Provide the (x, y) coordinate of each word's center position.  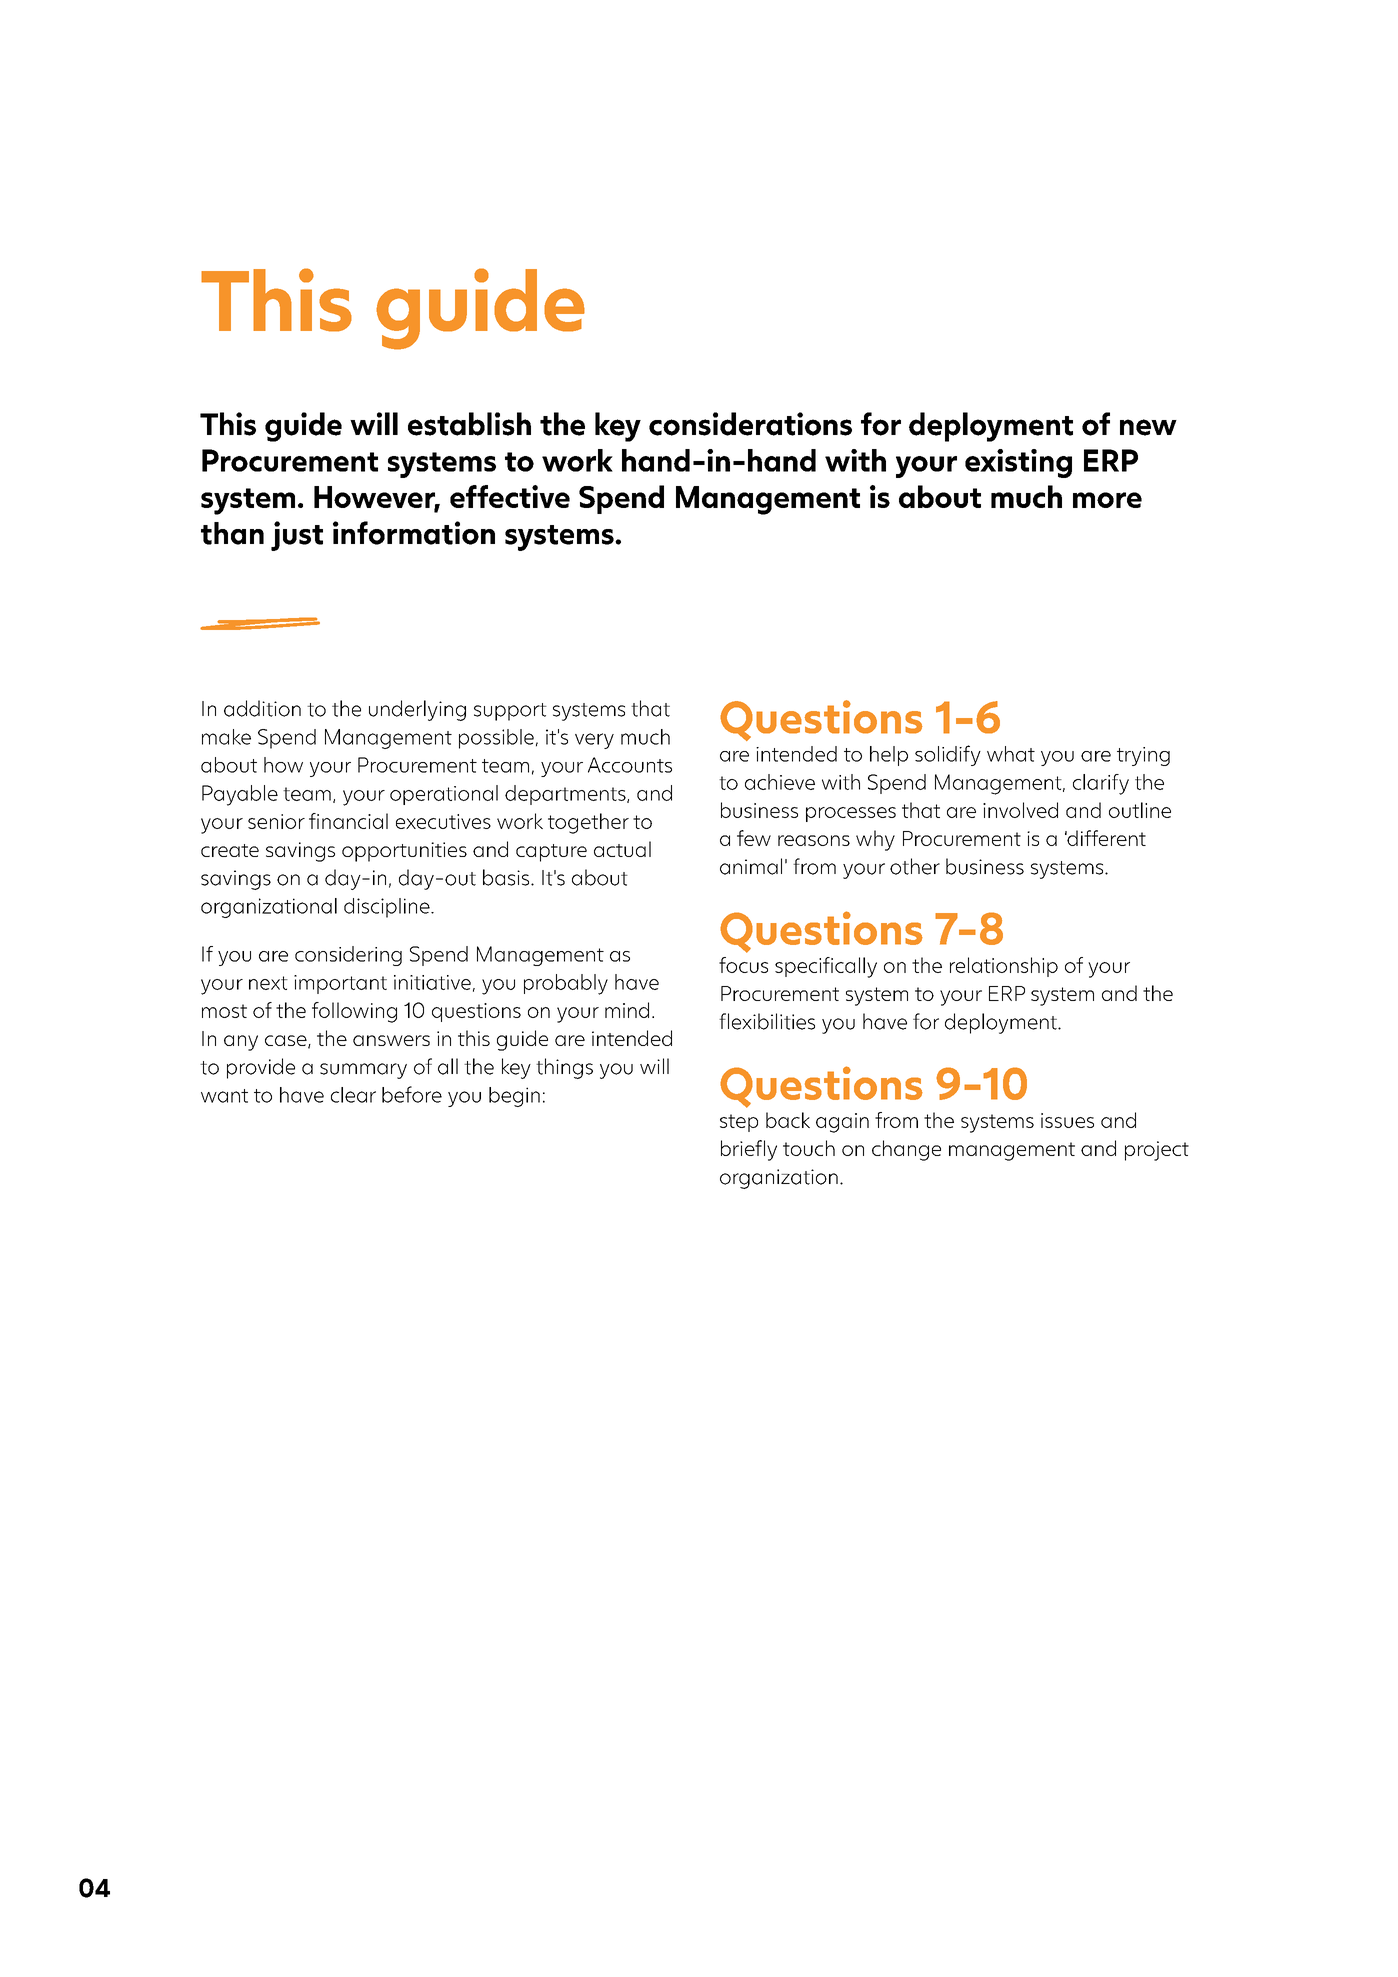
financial (348, 821)
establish (469, 424)
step (739, 1123)
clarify (1101, 784)
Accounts (630, 765)
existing (1018, 463)
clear (353, 1095)
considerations (750, 424)
